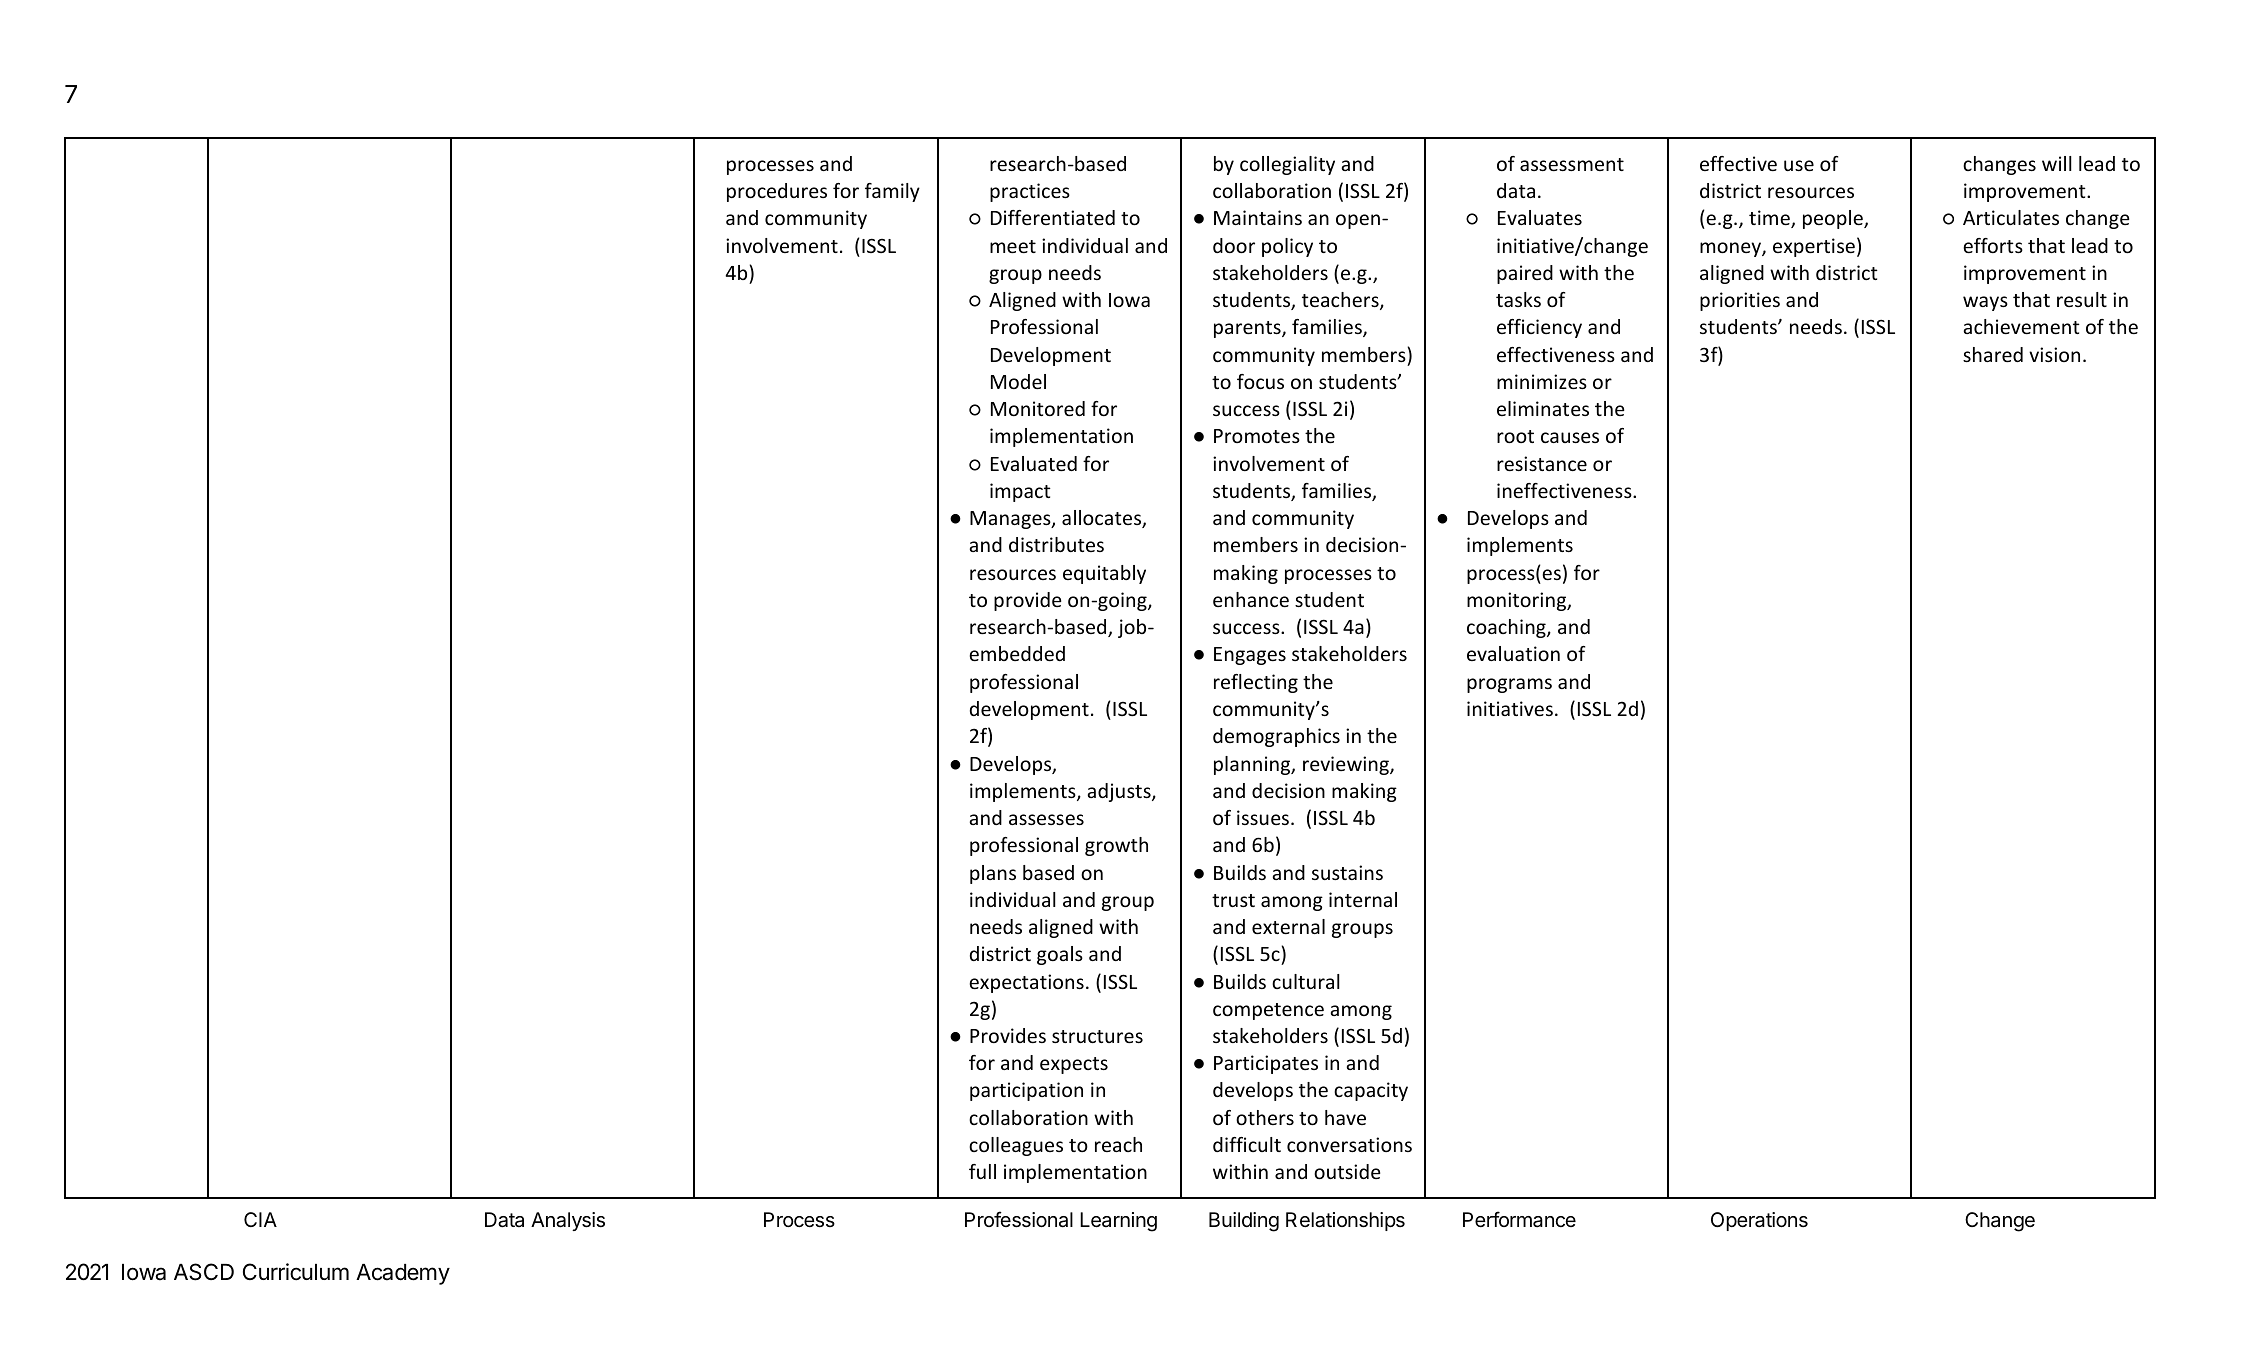  I want to click on procedures, so click(777, 192).
